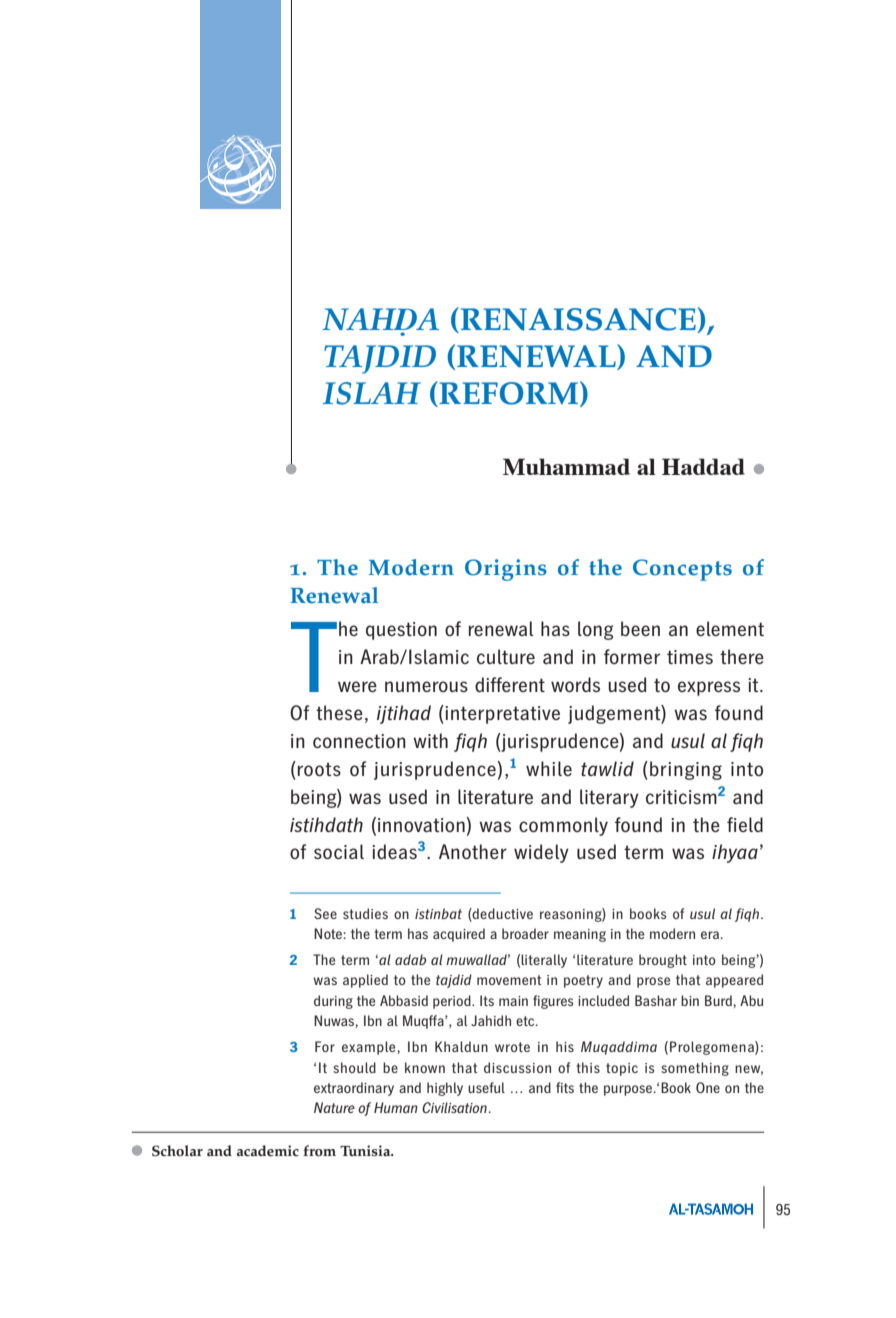 This screenshot has width=896, height=1318. I want to click on academic, so click(268, 1151).
